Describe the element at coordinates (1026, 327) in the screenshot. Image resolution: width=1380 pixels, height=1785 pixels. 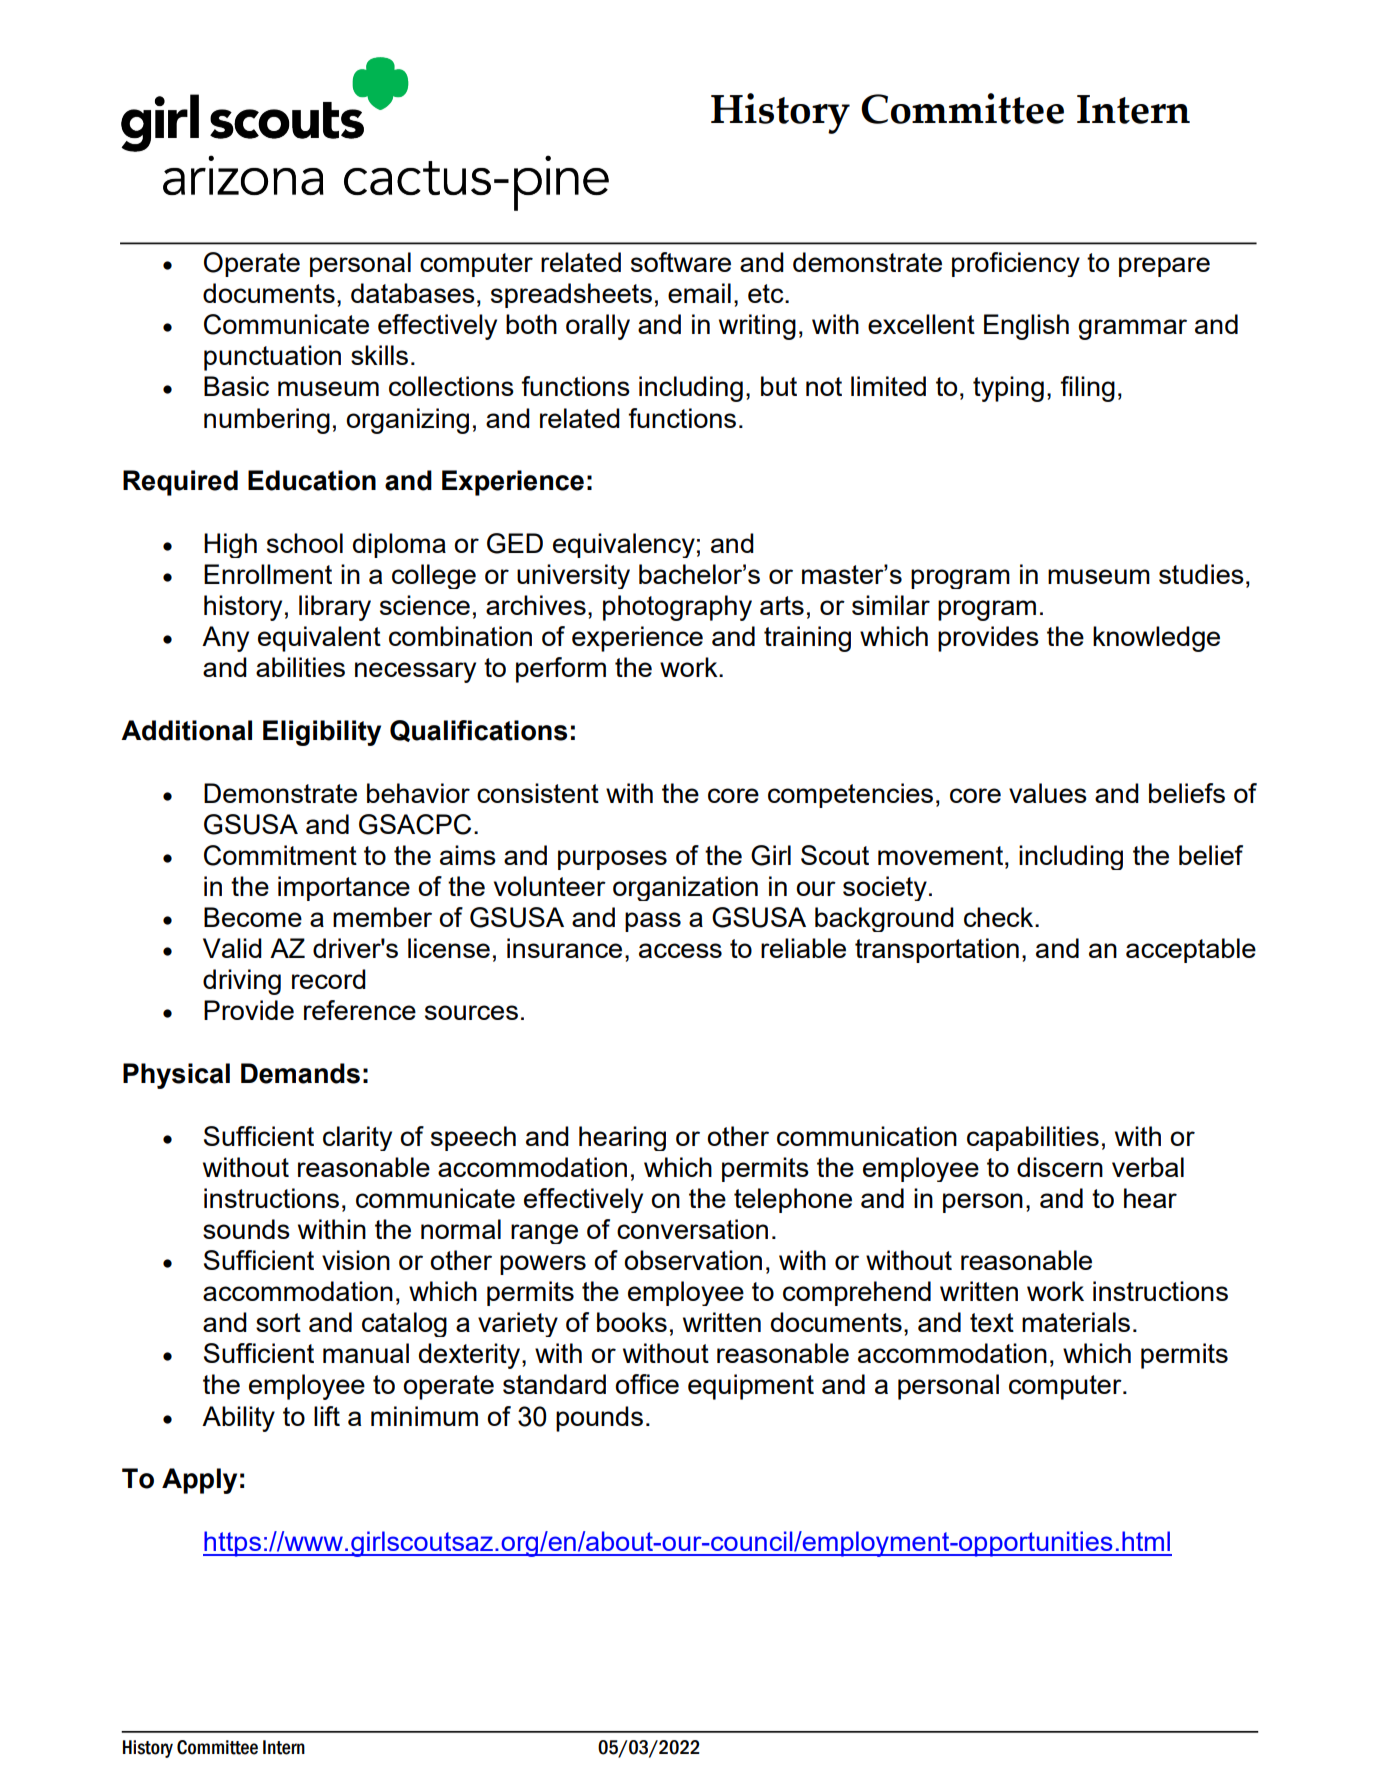
I see `English` at that location.
